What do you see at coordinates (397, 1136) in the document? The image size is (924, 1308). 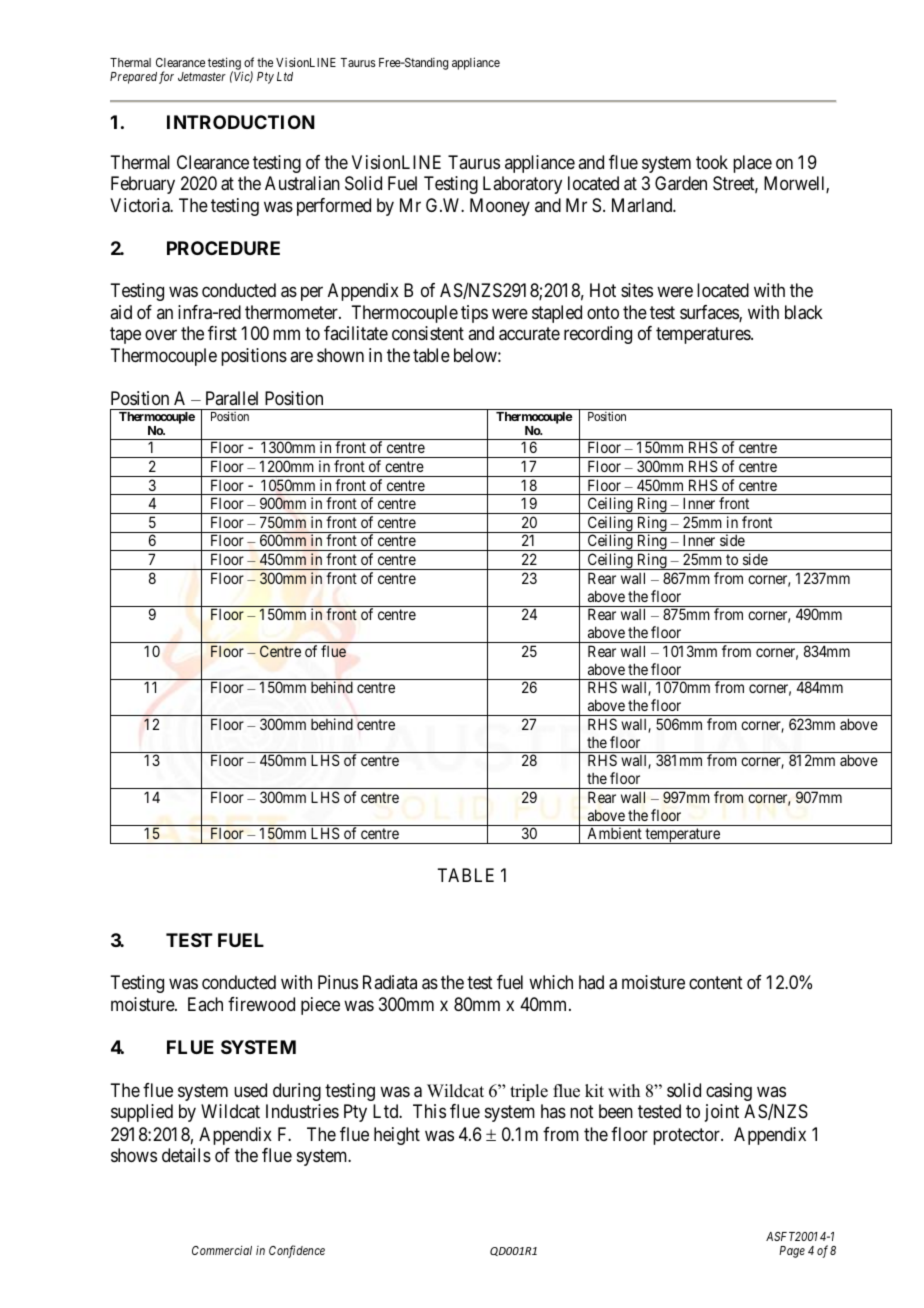 I see `height` at bounding box center [397, 1136].
